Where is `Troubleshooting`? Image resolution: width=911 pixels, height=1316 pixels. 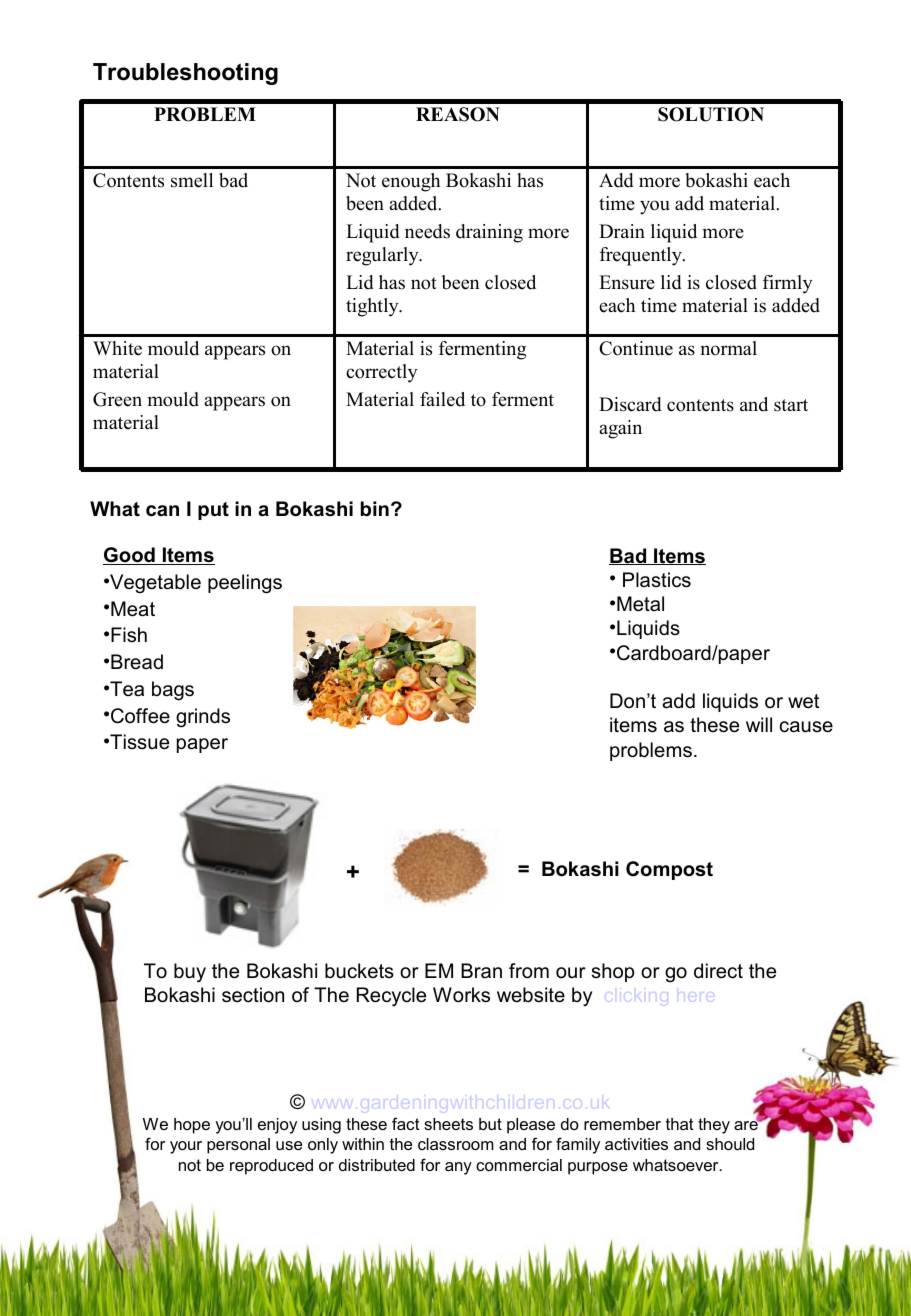
Troubleshooting is located at coordinates (185, 74).
